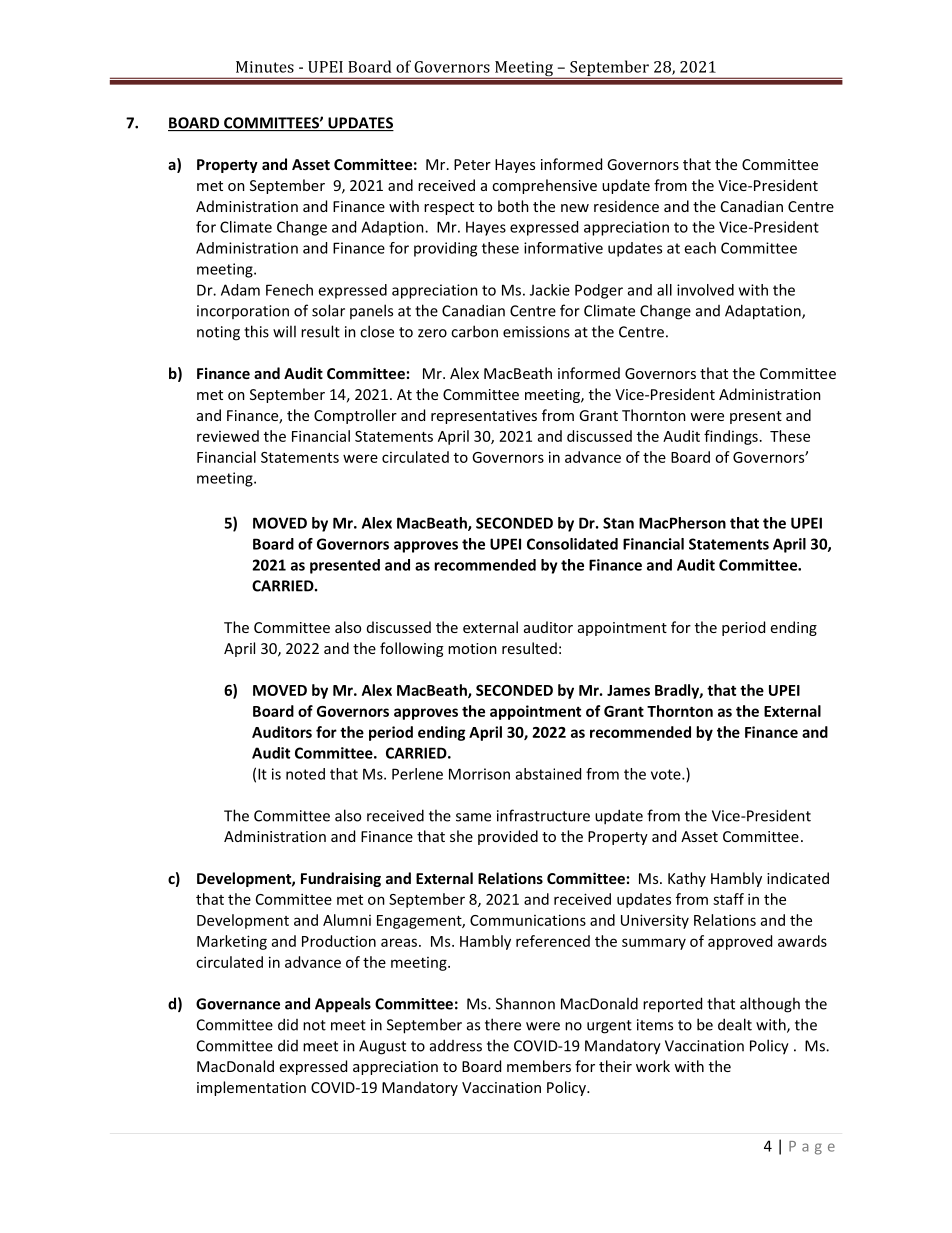 The image size is (952, 1233). What do you see at coordinates (572, 544) in the screenshot?
I see `Consolidated` at bounding box center [572, 544].
